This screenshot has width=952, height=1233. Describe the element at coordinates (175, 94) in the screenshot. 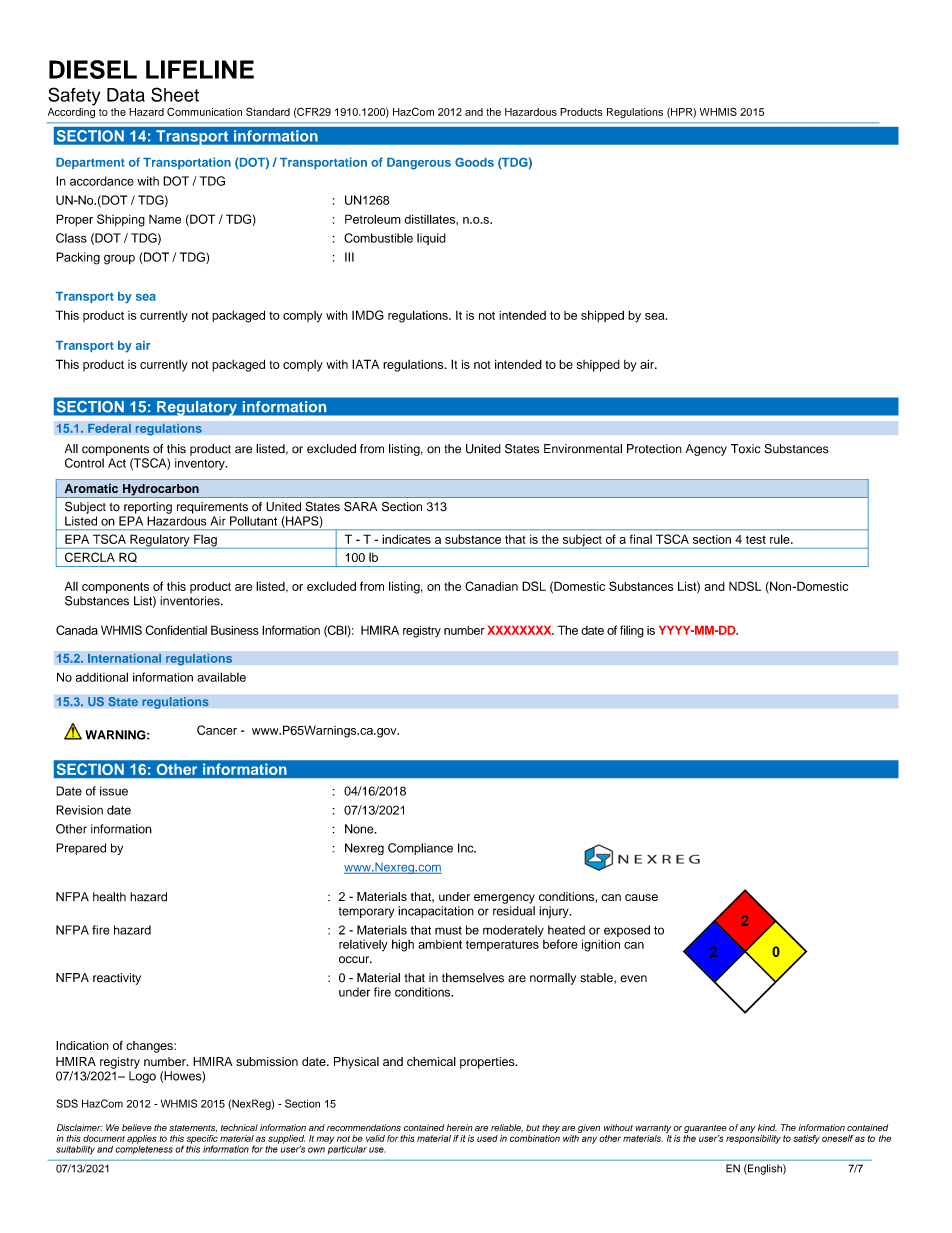

I see `Sheet` at that location.
